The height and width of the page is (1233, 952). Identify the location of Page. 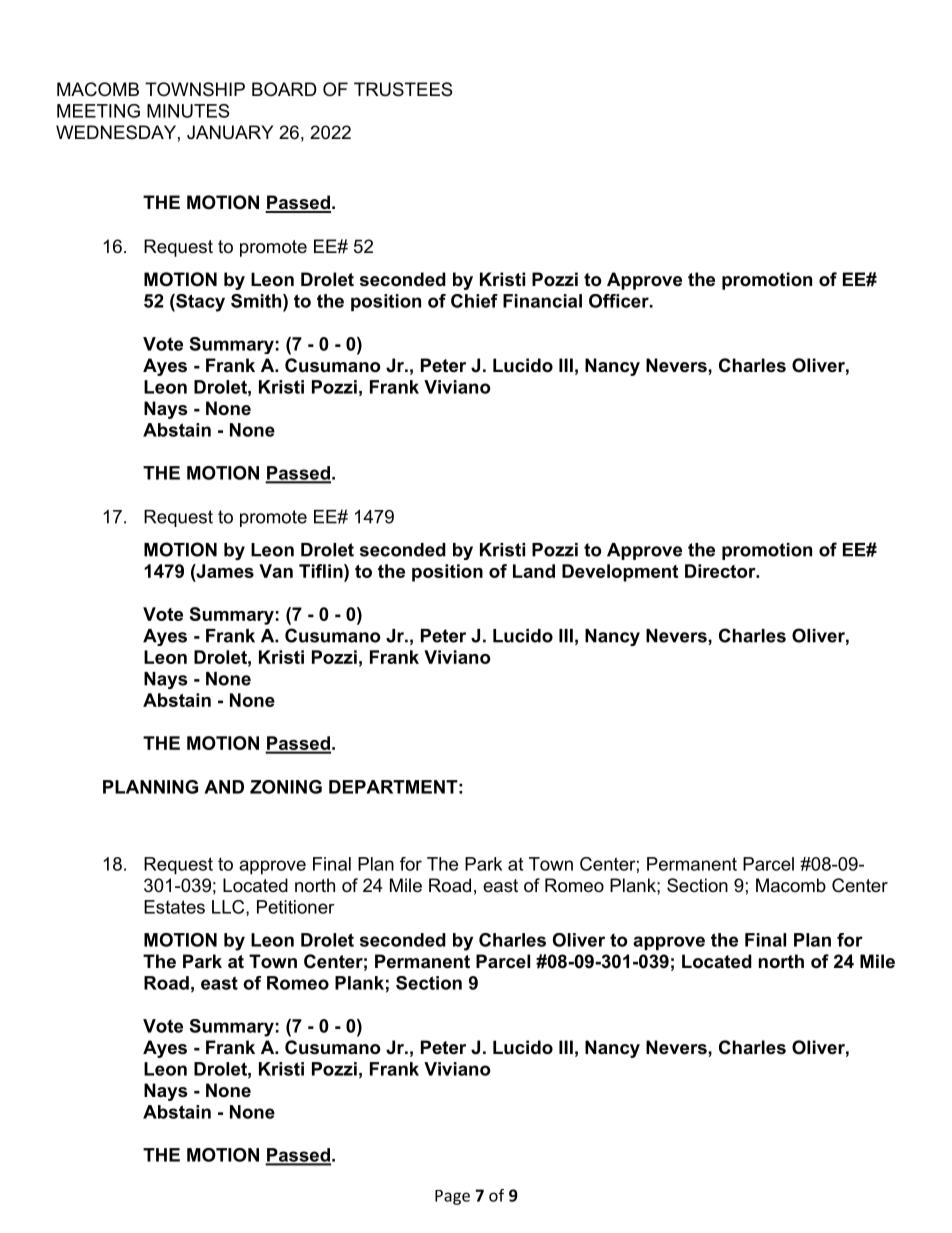
(452, 1197).
